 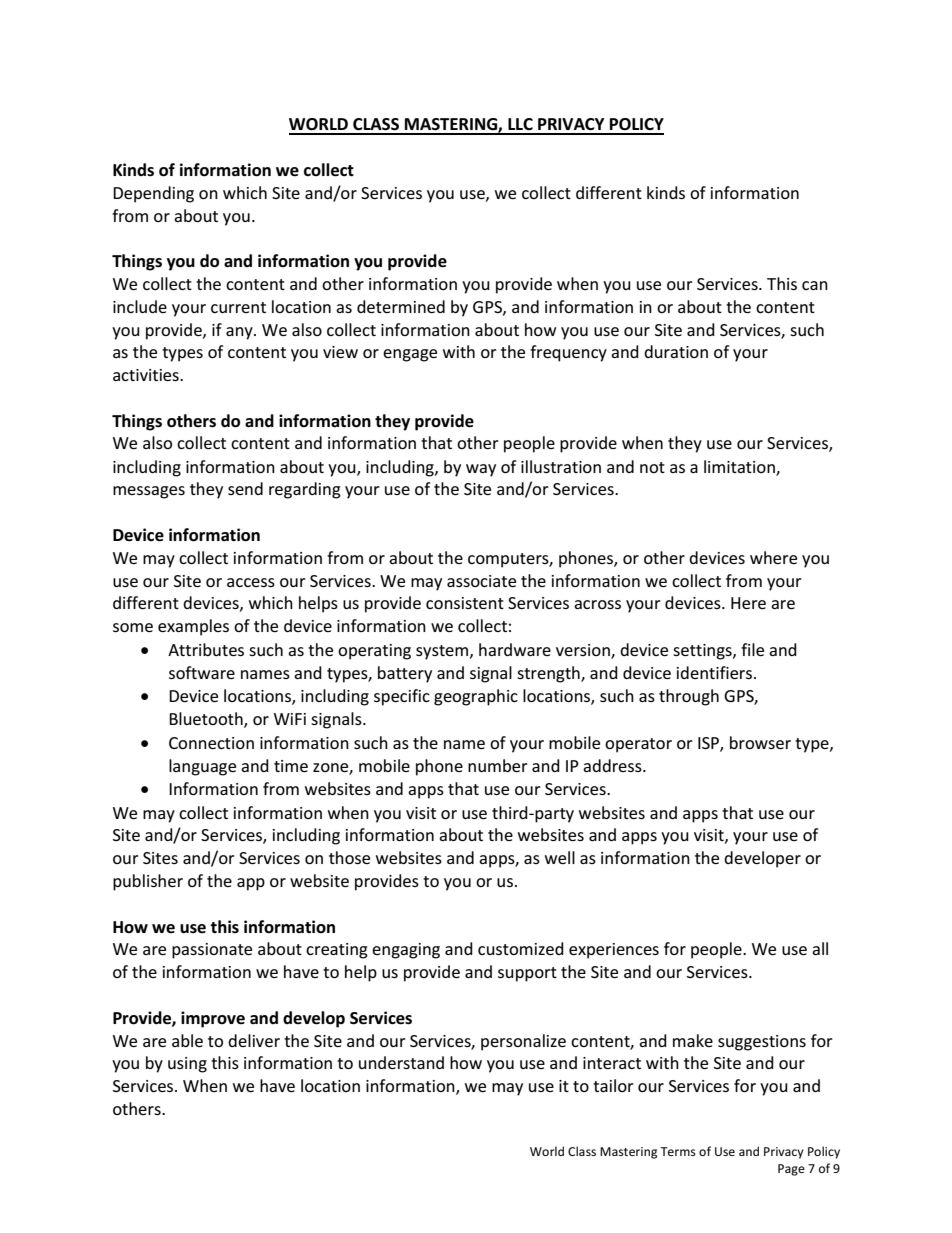 I want to click on passionate, so click(x=212, y=951).
